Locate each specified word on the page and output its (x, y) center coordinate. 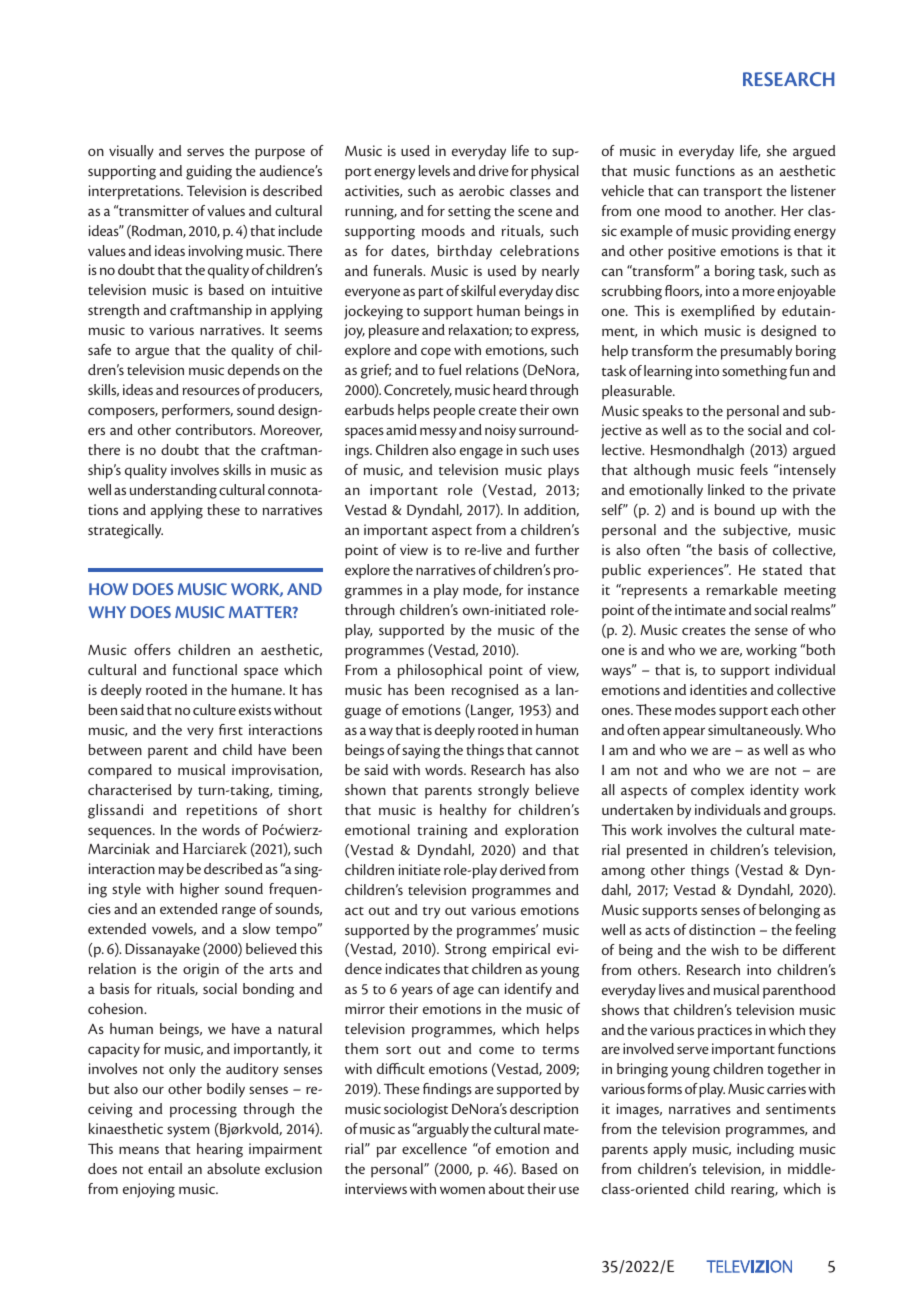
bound (735, 509)
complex (717, 791)
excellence (434, 1148)
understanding (173, 491)
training (442, 831)
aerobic (481, 190)
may (171, 872)
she (777, 150)
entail (165, 1168)
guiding (209, 172)
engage (481, 453)
